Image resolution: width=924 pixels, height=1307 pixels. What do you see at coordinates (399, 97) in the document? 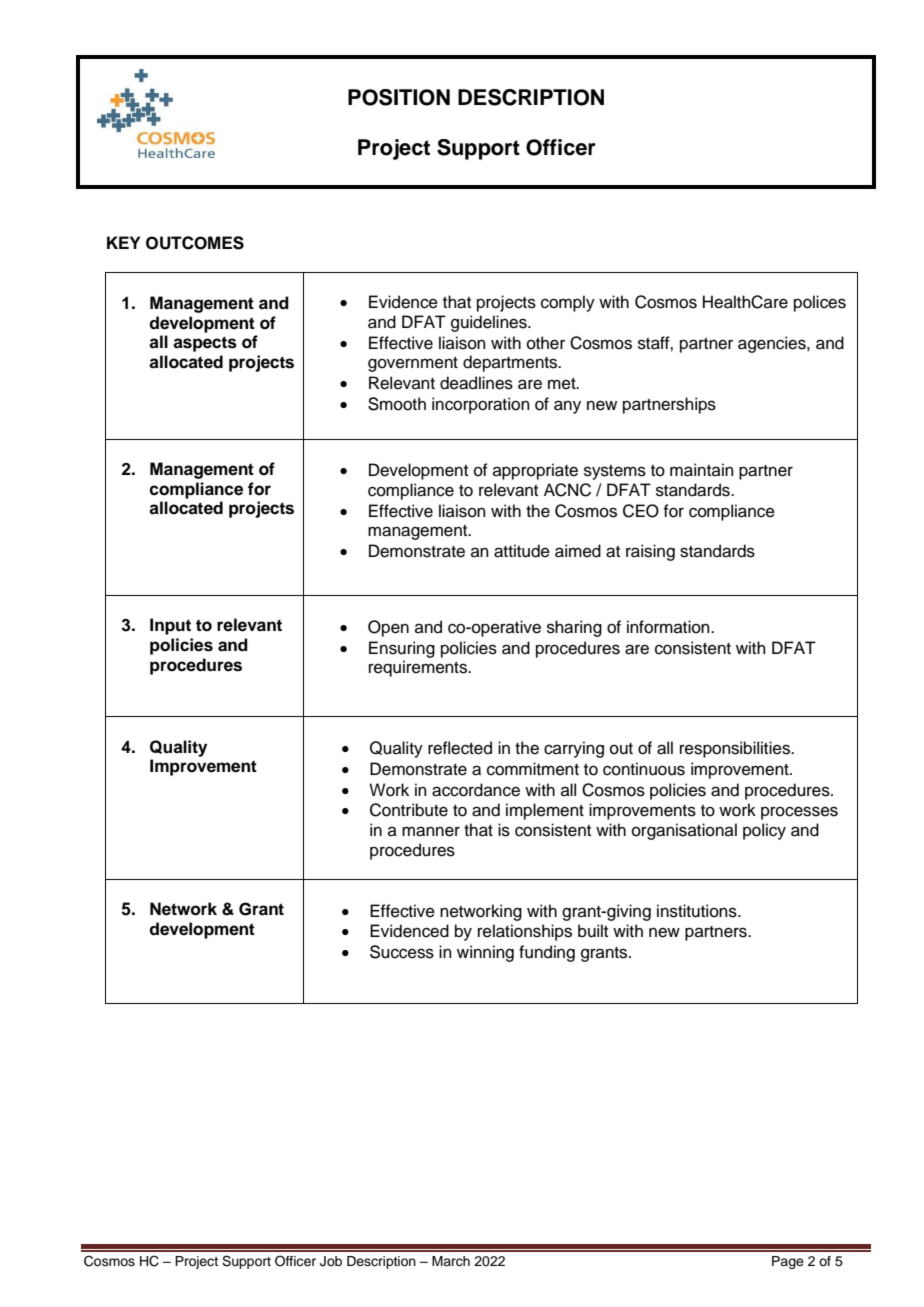
I see `POSITION` at bounding box center [399, 97].
